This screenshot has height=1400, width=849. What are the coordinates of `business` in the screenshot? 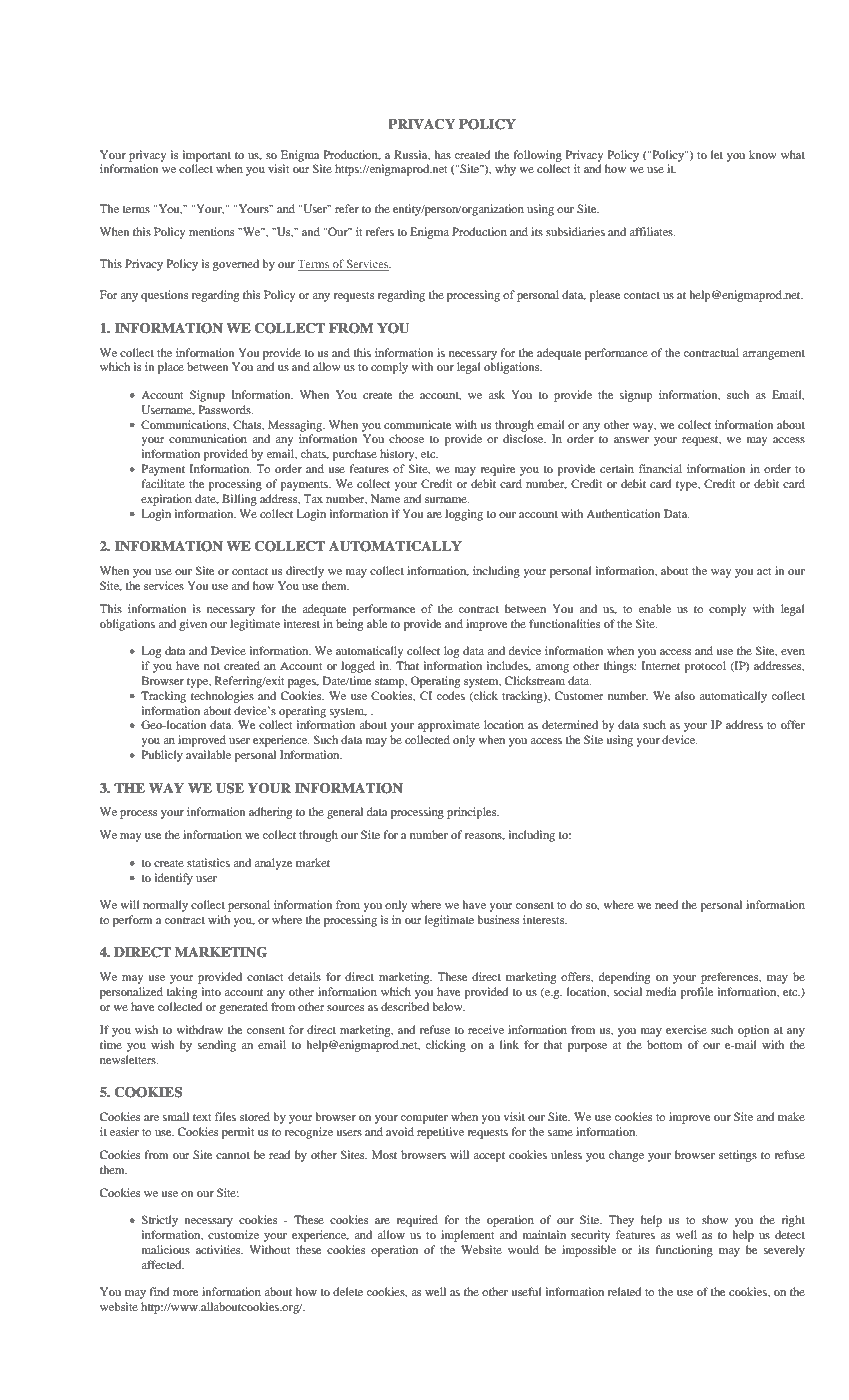 It's located at (498, 919).
